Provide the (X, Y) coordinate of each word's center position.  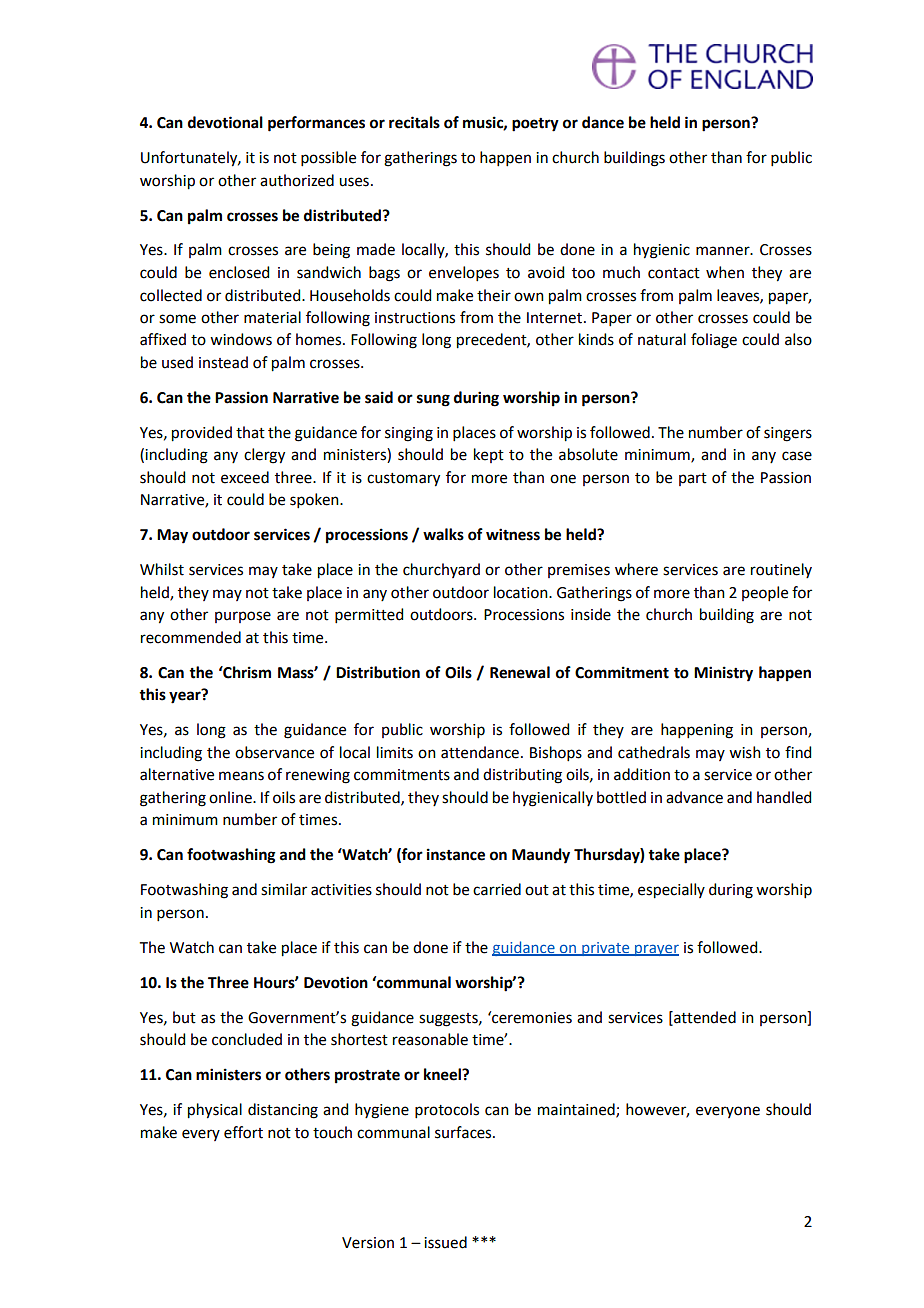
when (725, 272)
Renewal (520, 672)
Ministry (723, 674)
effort (243, 1132)
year (186, 697)
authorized (297, 180)
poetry (535, 125)
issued (445, 1242)
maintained (577, 1110)
